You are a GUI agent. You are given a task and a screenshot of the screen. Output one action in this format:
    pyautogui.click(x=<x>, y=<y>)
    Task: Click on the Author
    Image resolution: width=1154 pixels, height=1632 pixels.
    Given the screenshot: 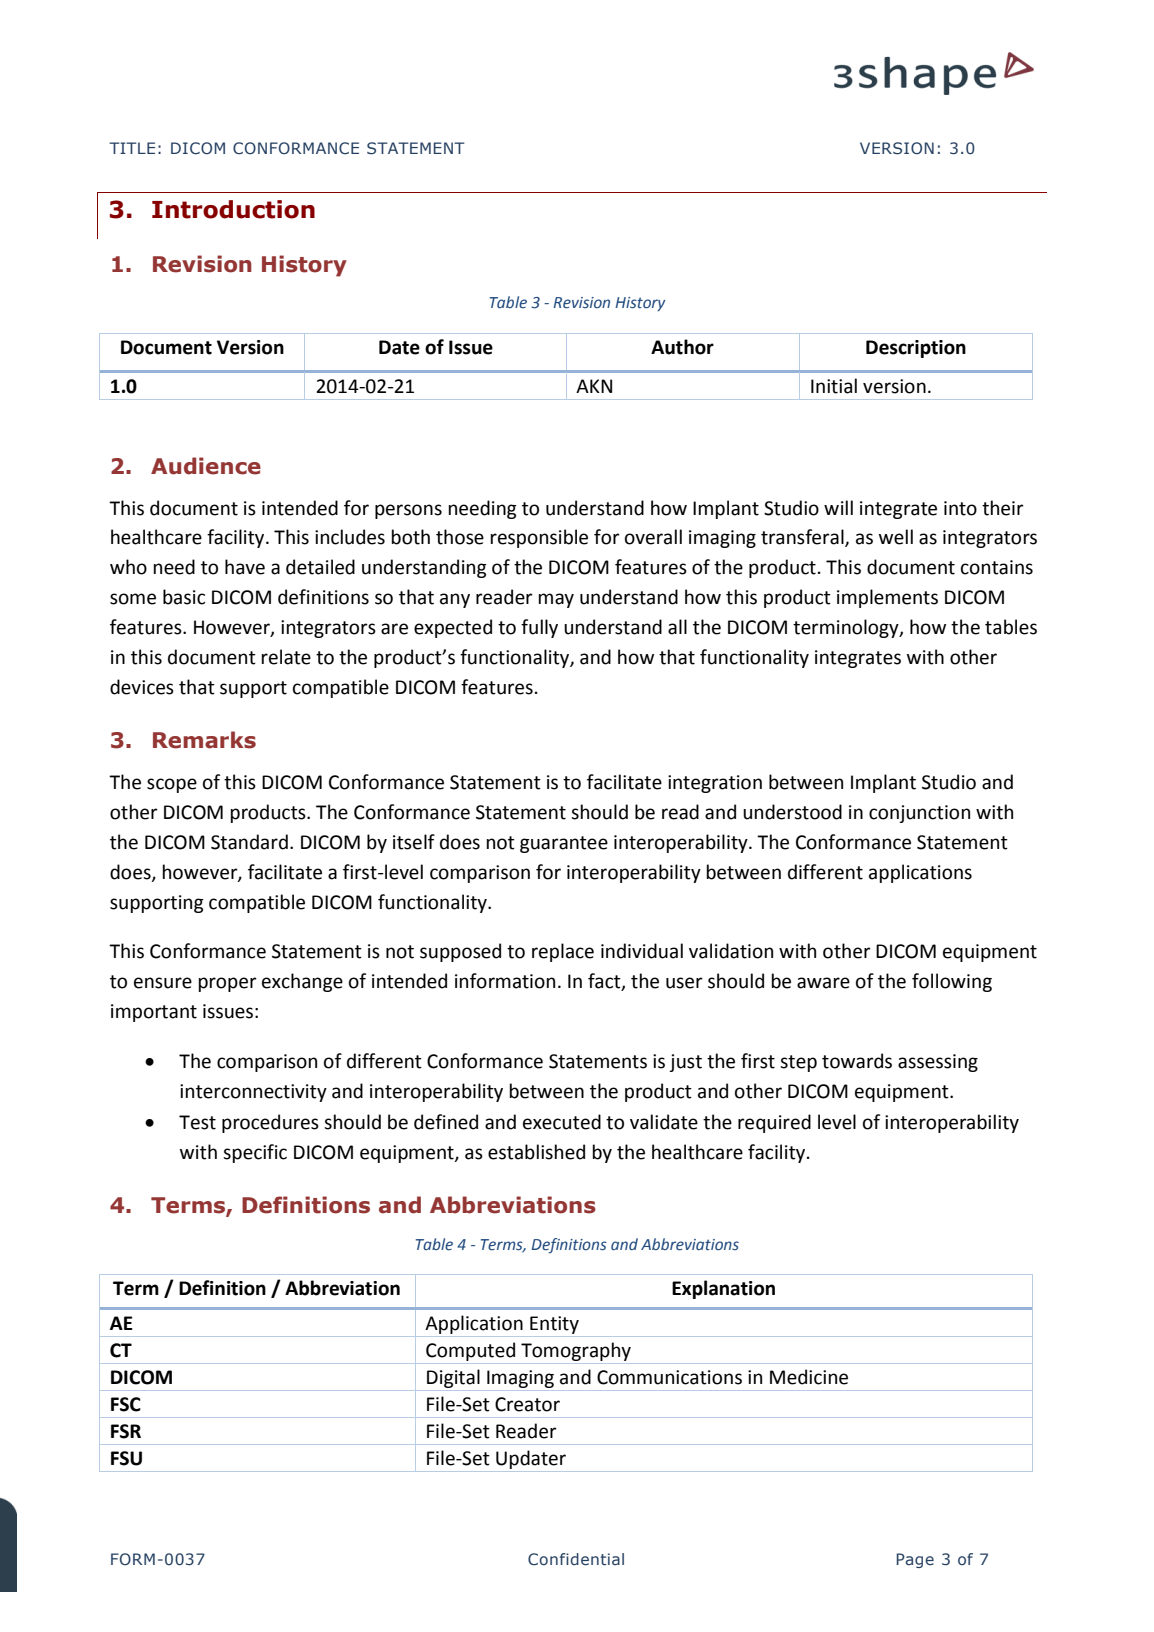 What is the action you would take?
    pyautogui.click(x=682, y=347)
